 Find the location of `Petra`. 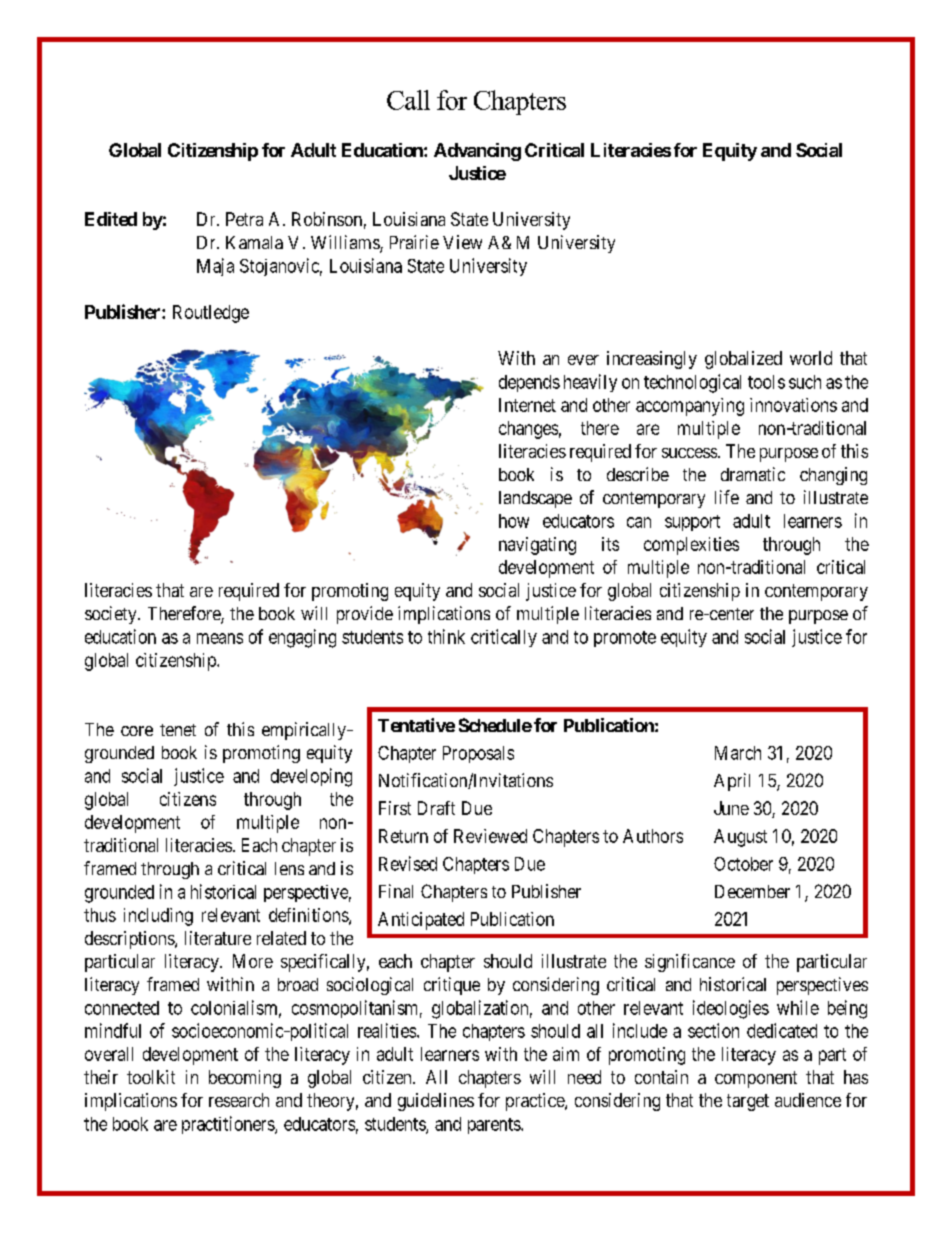

Petra is located at coordinates (244, 219).
